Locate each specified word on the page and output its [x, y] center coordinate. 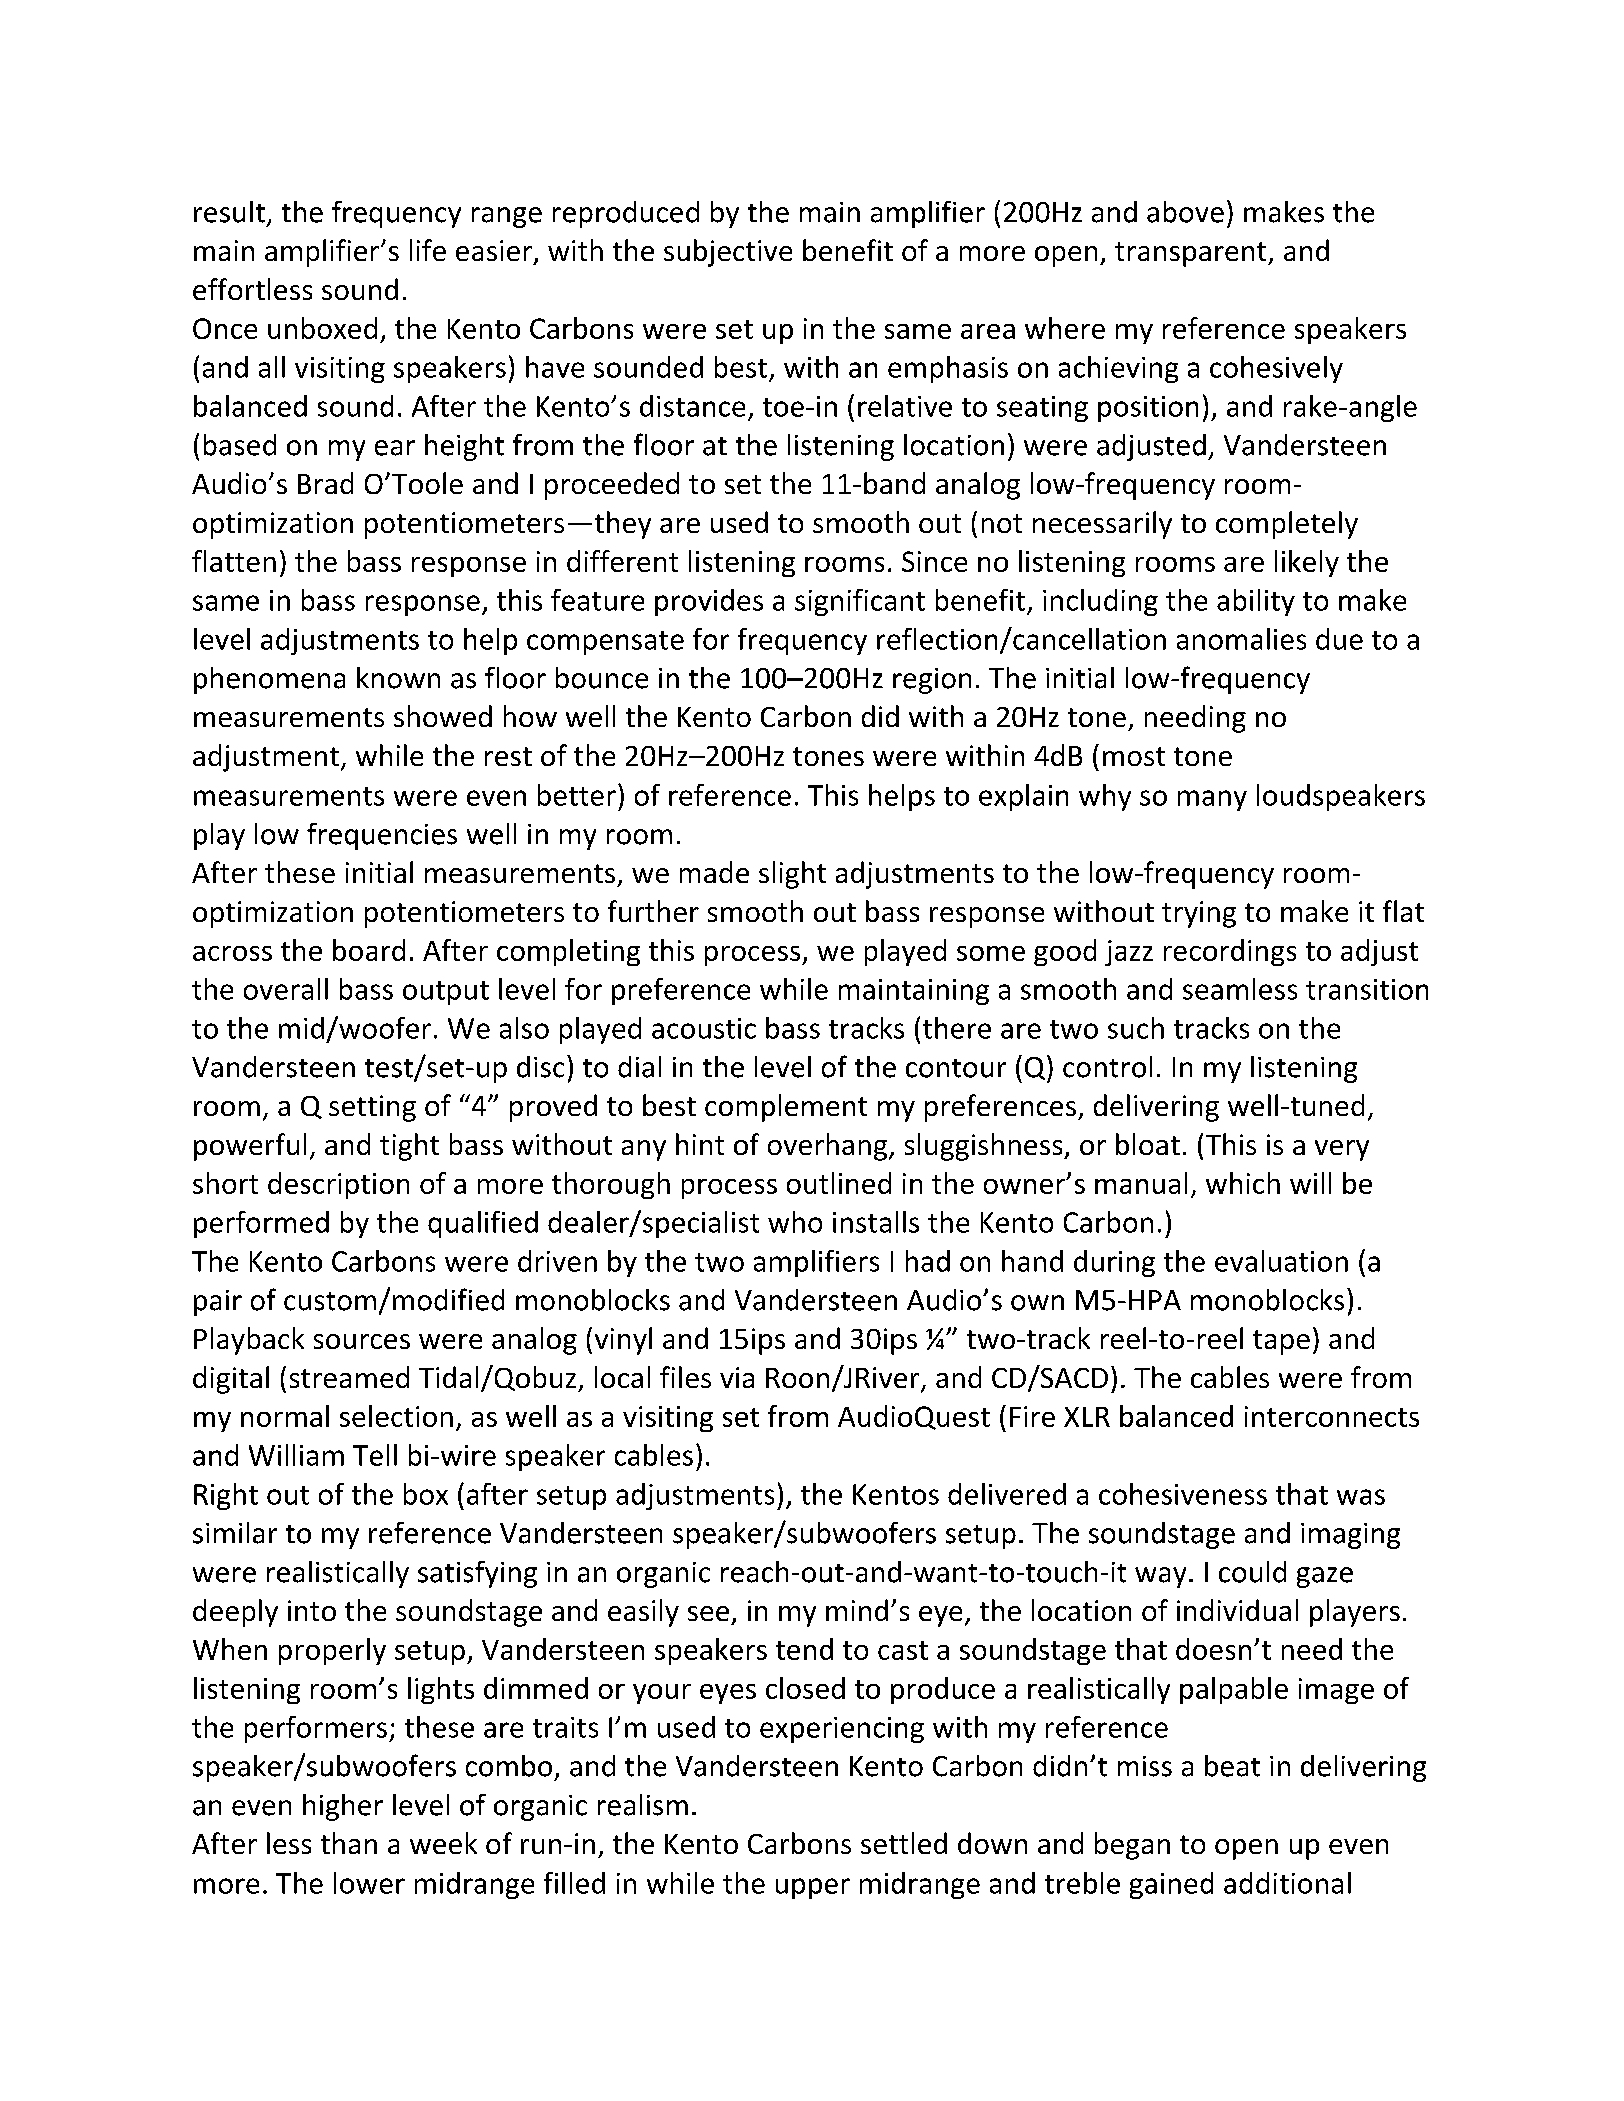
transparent [1192, 254]
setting [372, 1108]
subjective [728, 253]
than [349, 1843]
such [1136, 1028]
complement [786, 1108]
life [428, 250]
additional [1287, 1883]
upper [813, 1888]
